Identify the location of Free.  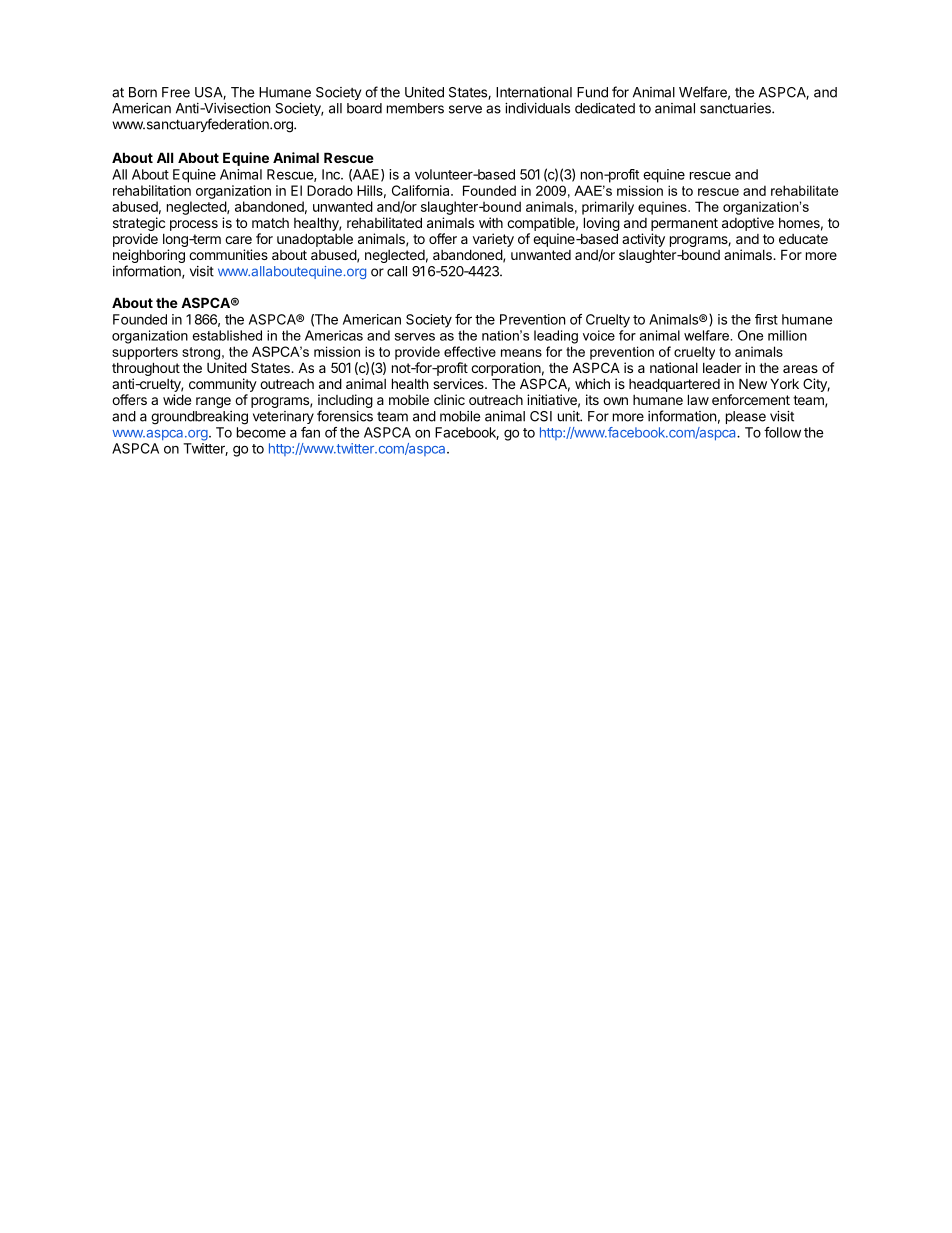
(176, 92).
